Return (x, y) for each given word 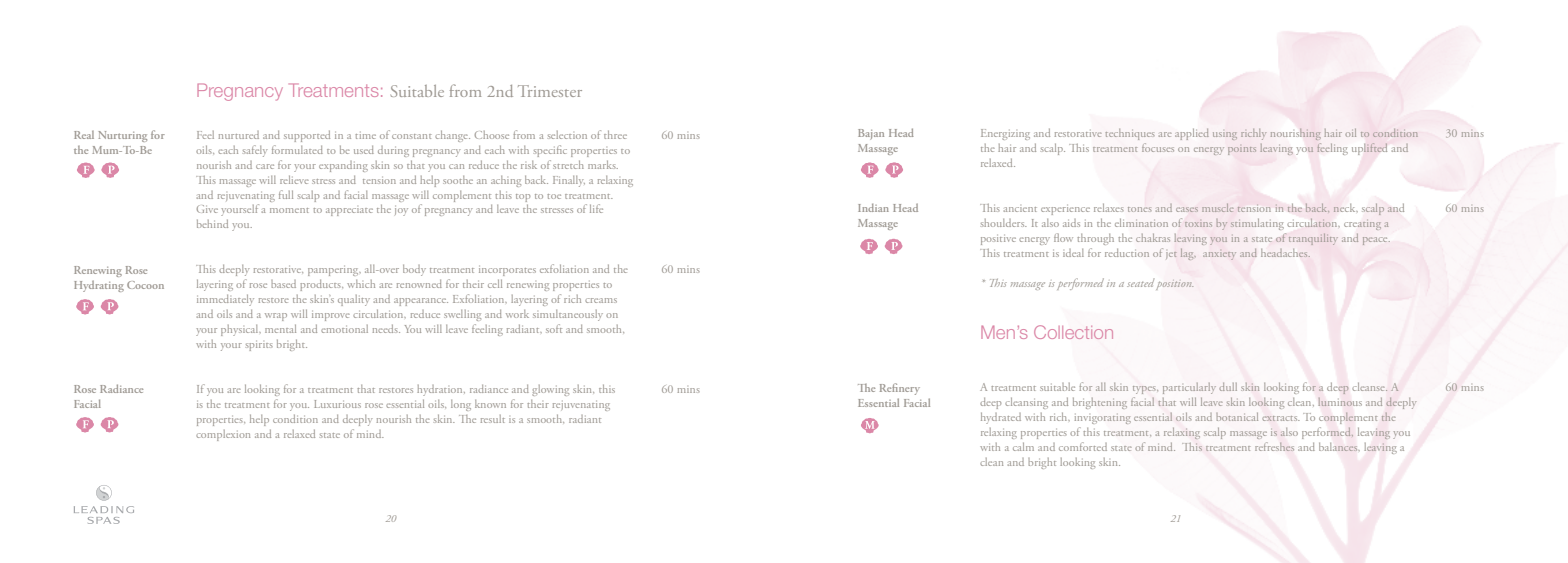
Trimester (550, 91)
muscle (1217, 208)
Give (207, 209)
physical (241, 330)
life (596, 208)
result (493, 419)
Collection (1073, 332)
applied (1192, 134)
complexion (223, 435)
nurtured (239, 135)
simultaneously (568, 315)
